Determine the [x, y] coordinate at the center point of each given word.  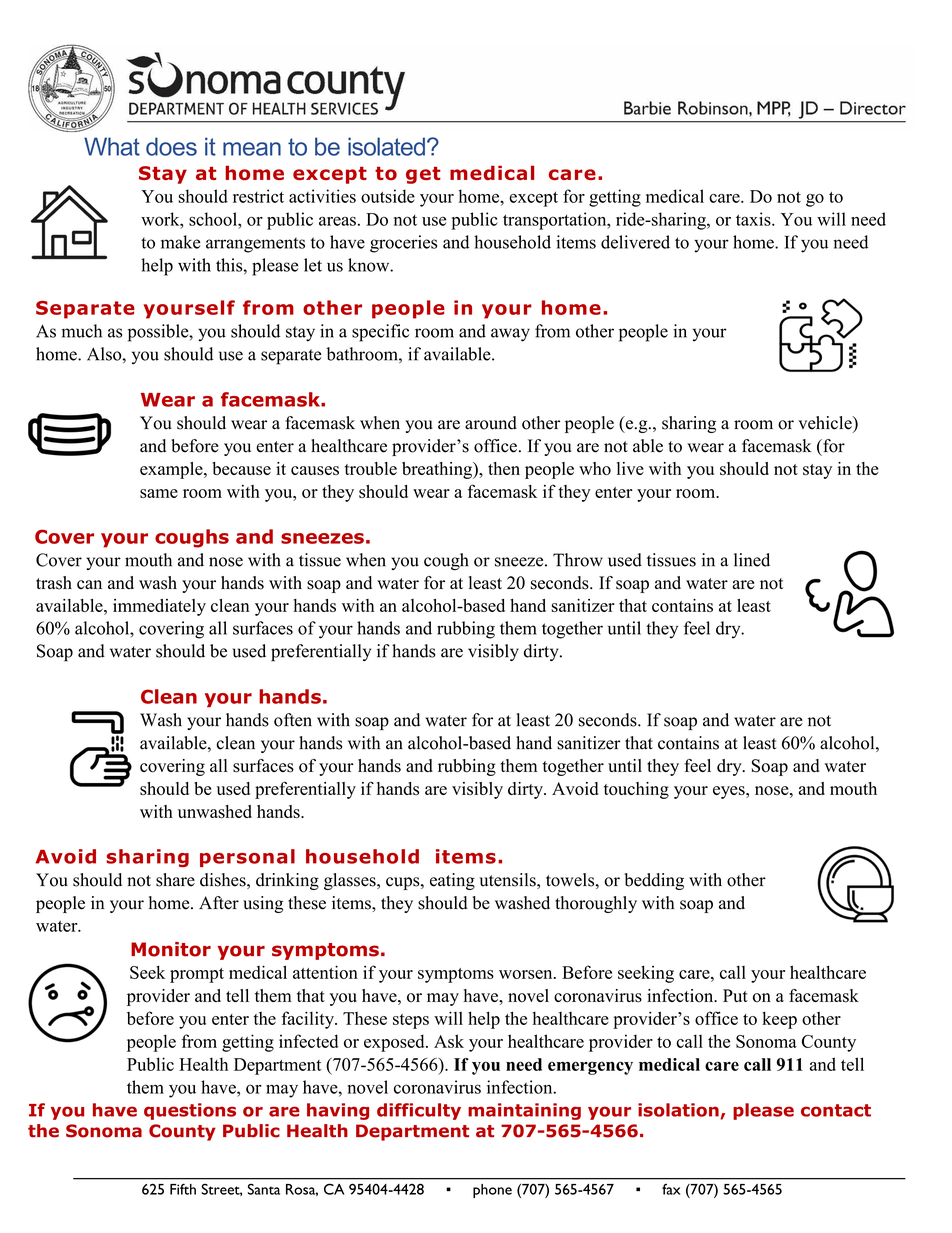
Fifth [183, 1189]
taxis [754, 219]
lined [752, 560]
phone [492, 1191]
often [293, 720]
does [171, 146]
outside [388, 196]
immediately [159, 607]
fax [671, 1189]
